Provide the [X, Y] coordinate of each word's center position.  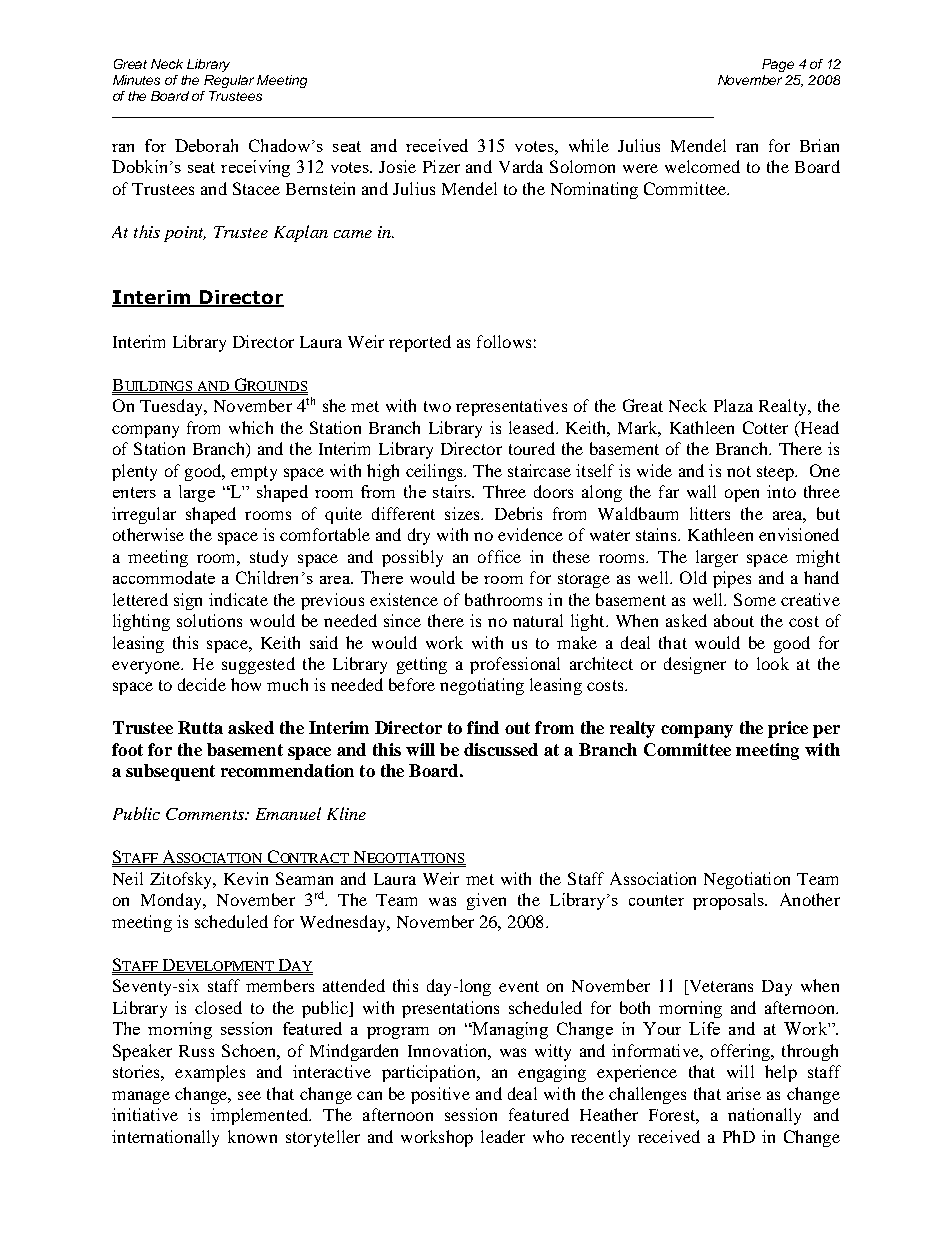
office [499, 556]
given [486, 901]
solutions [209, 620]
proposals [729, 901]
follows [504, 341]
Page [778, 65]
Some [755, 599]
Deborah [206, 145]
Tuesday [172, 407]
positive [440, 1095]
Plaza [733, 405]
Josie [397, 166]
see [249, 1095]
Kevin [246, 878]
